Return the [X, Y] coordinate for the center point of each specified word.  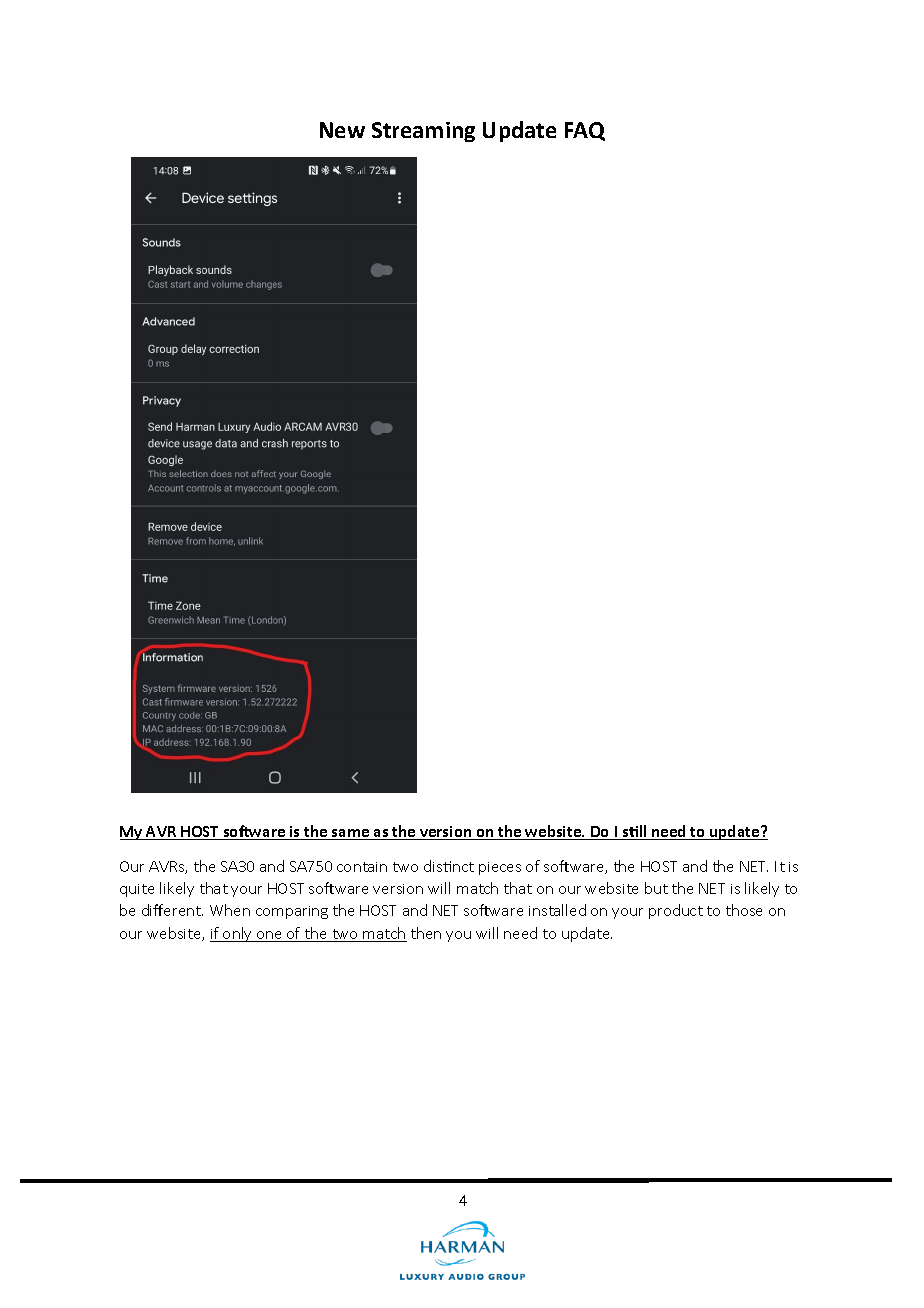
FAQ [585, 131]
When [230, 910]
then [426, 933]
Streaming [423, 132]
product [676, 911]
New [342, 130]
